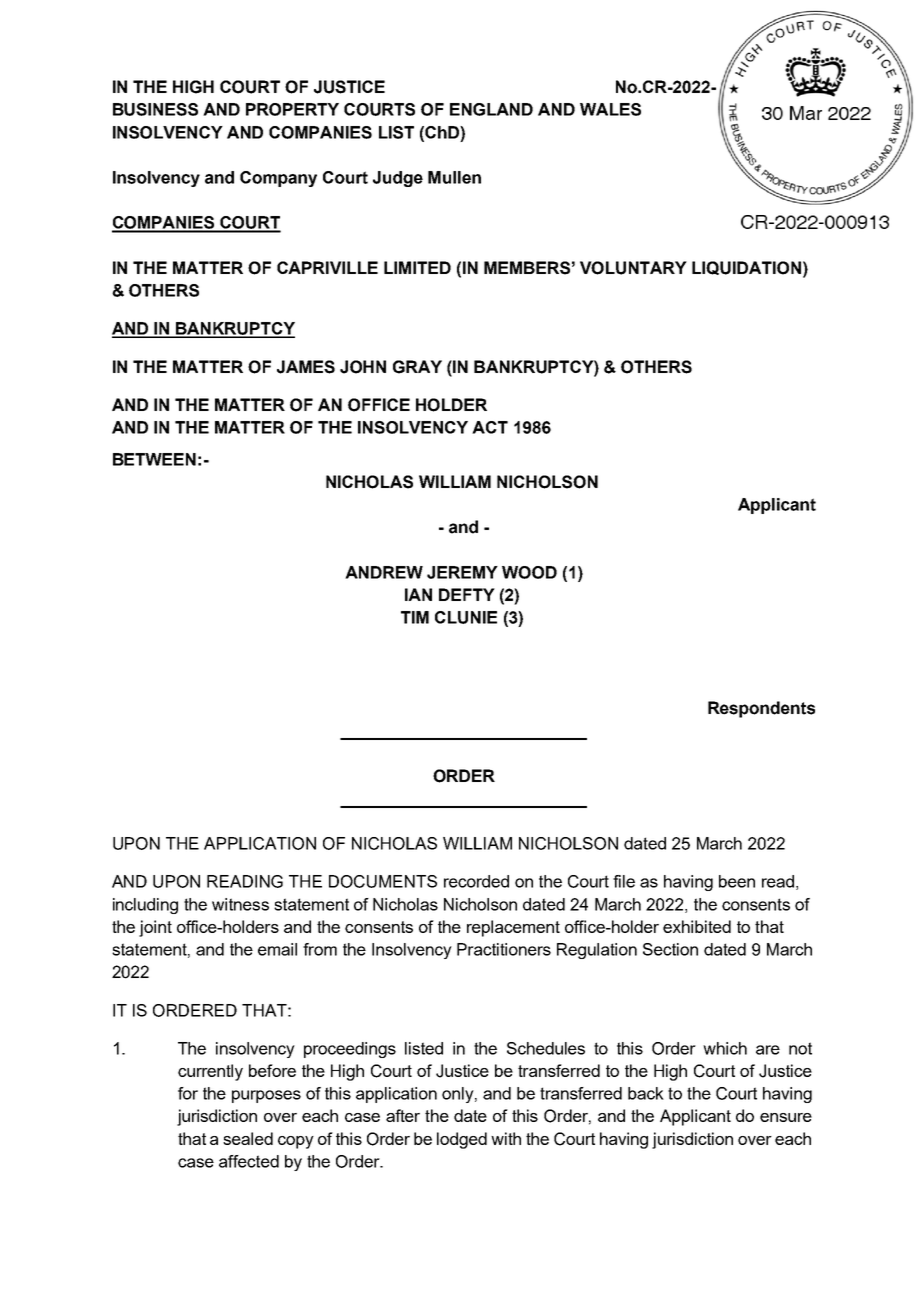 This screenshot has height=1308, width=924. What do you see at coordinates (248, 1138) in the screenshot?
I see `sealed` at bounding box center [248, 1138].
